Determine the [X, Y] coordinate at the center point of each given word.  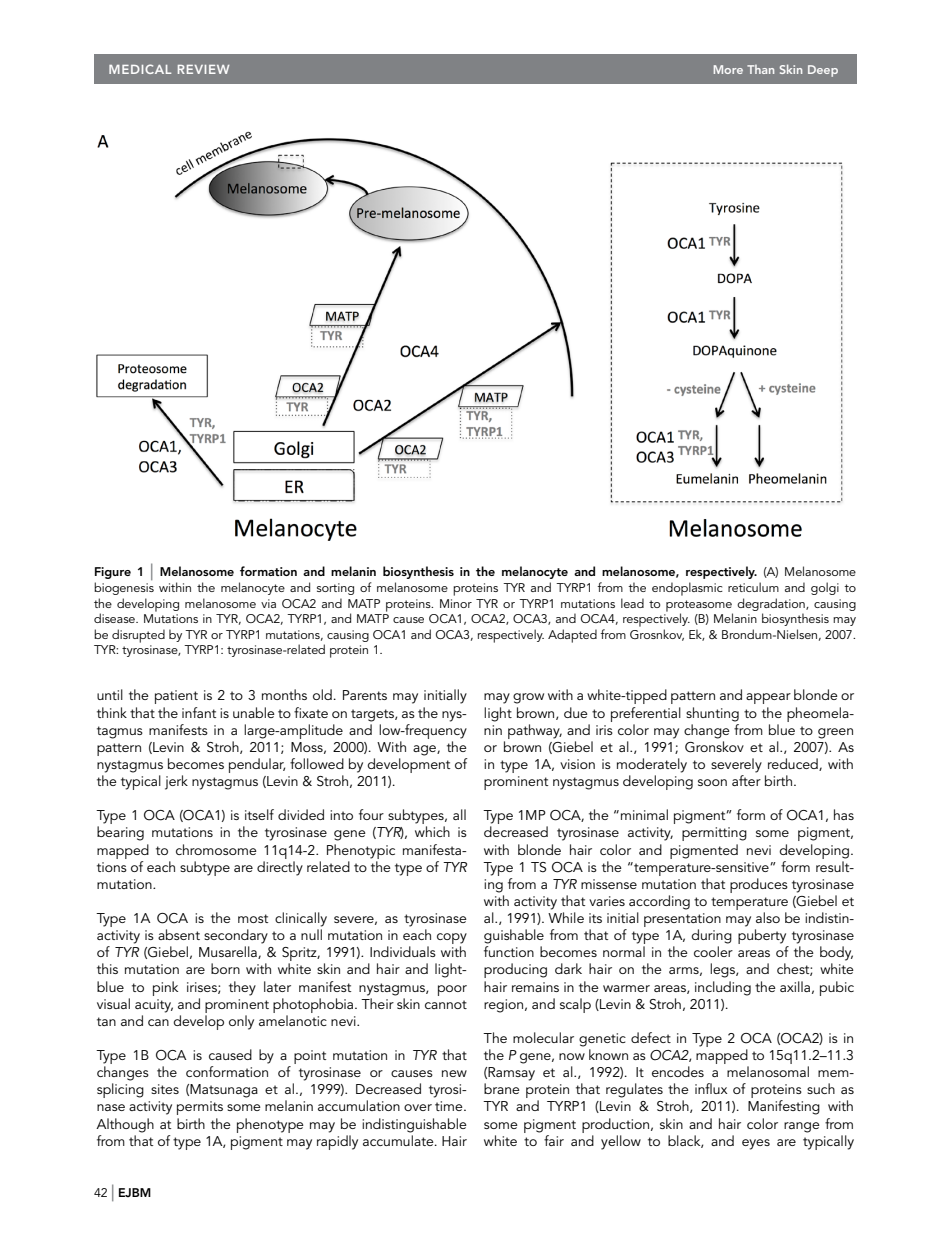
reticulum [753, 587]
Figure [113, 573]
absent [179, 934]
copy [452, 940]
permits [200, 1108]
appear [768, 698]
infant [199, 712]
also [768, 917]
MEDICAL [140, 69]
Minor [456, 603]
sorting [335, 589]
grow [528, 698]
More [728, 69]
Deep [823, 71]
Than [760, 69]
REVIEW [203, 69]
